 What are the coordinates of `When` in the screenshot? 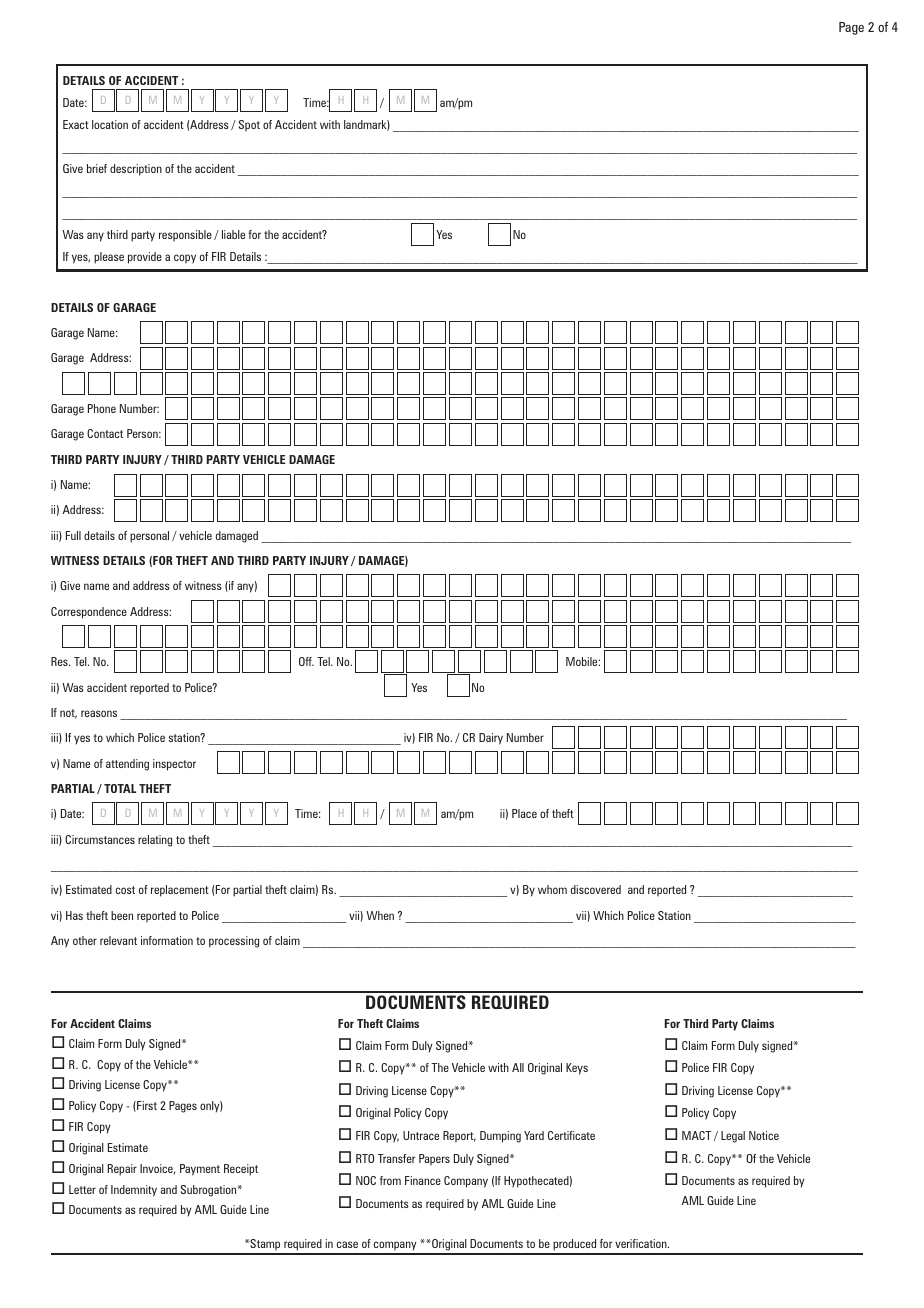 It's located at (380, 915).
